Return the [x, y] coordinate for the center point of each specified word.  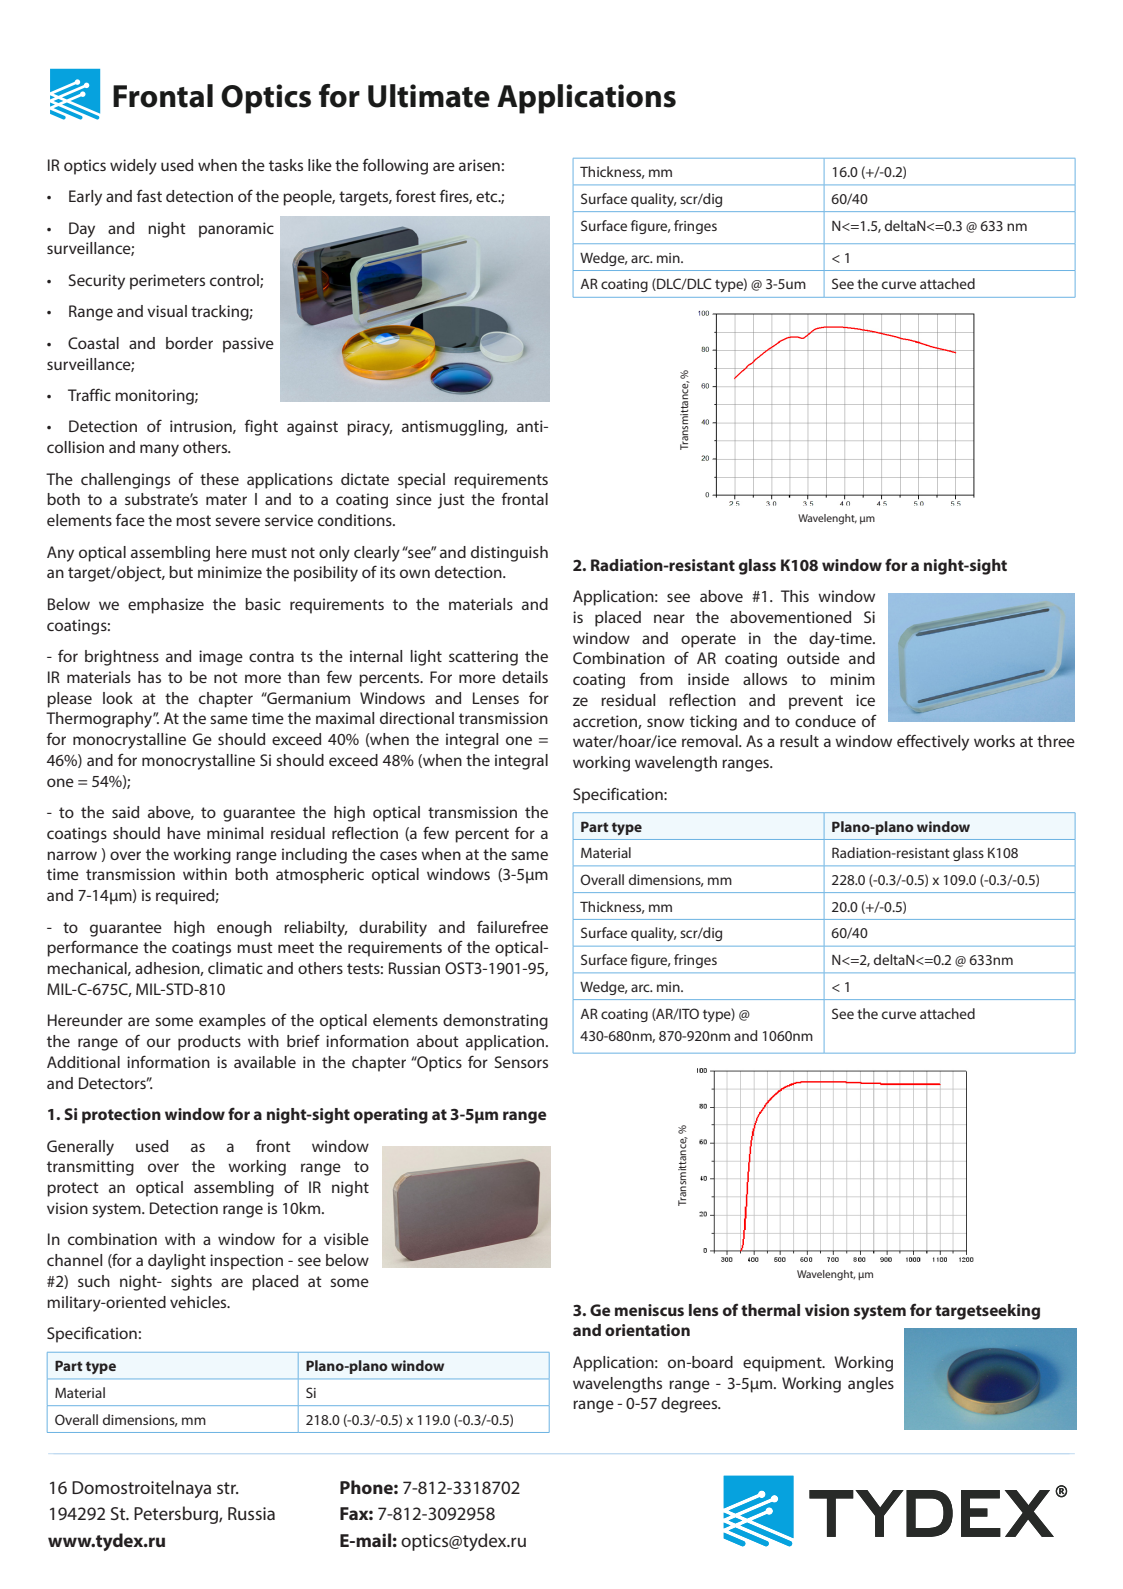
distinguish [509, 554]
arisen [479, 165]
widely [133, 167]
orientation [647, 1330]
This [795, 596]
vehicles [199, 1302]
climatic [235, 968]
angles [871, 1385]
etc [488, 196]
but [181, 572]
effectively [933, 742]
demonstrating [495, 1022]
